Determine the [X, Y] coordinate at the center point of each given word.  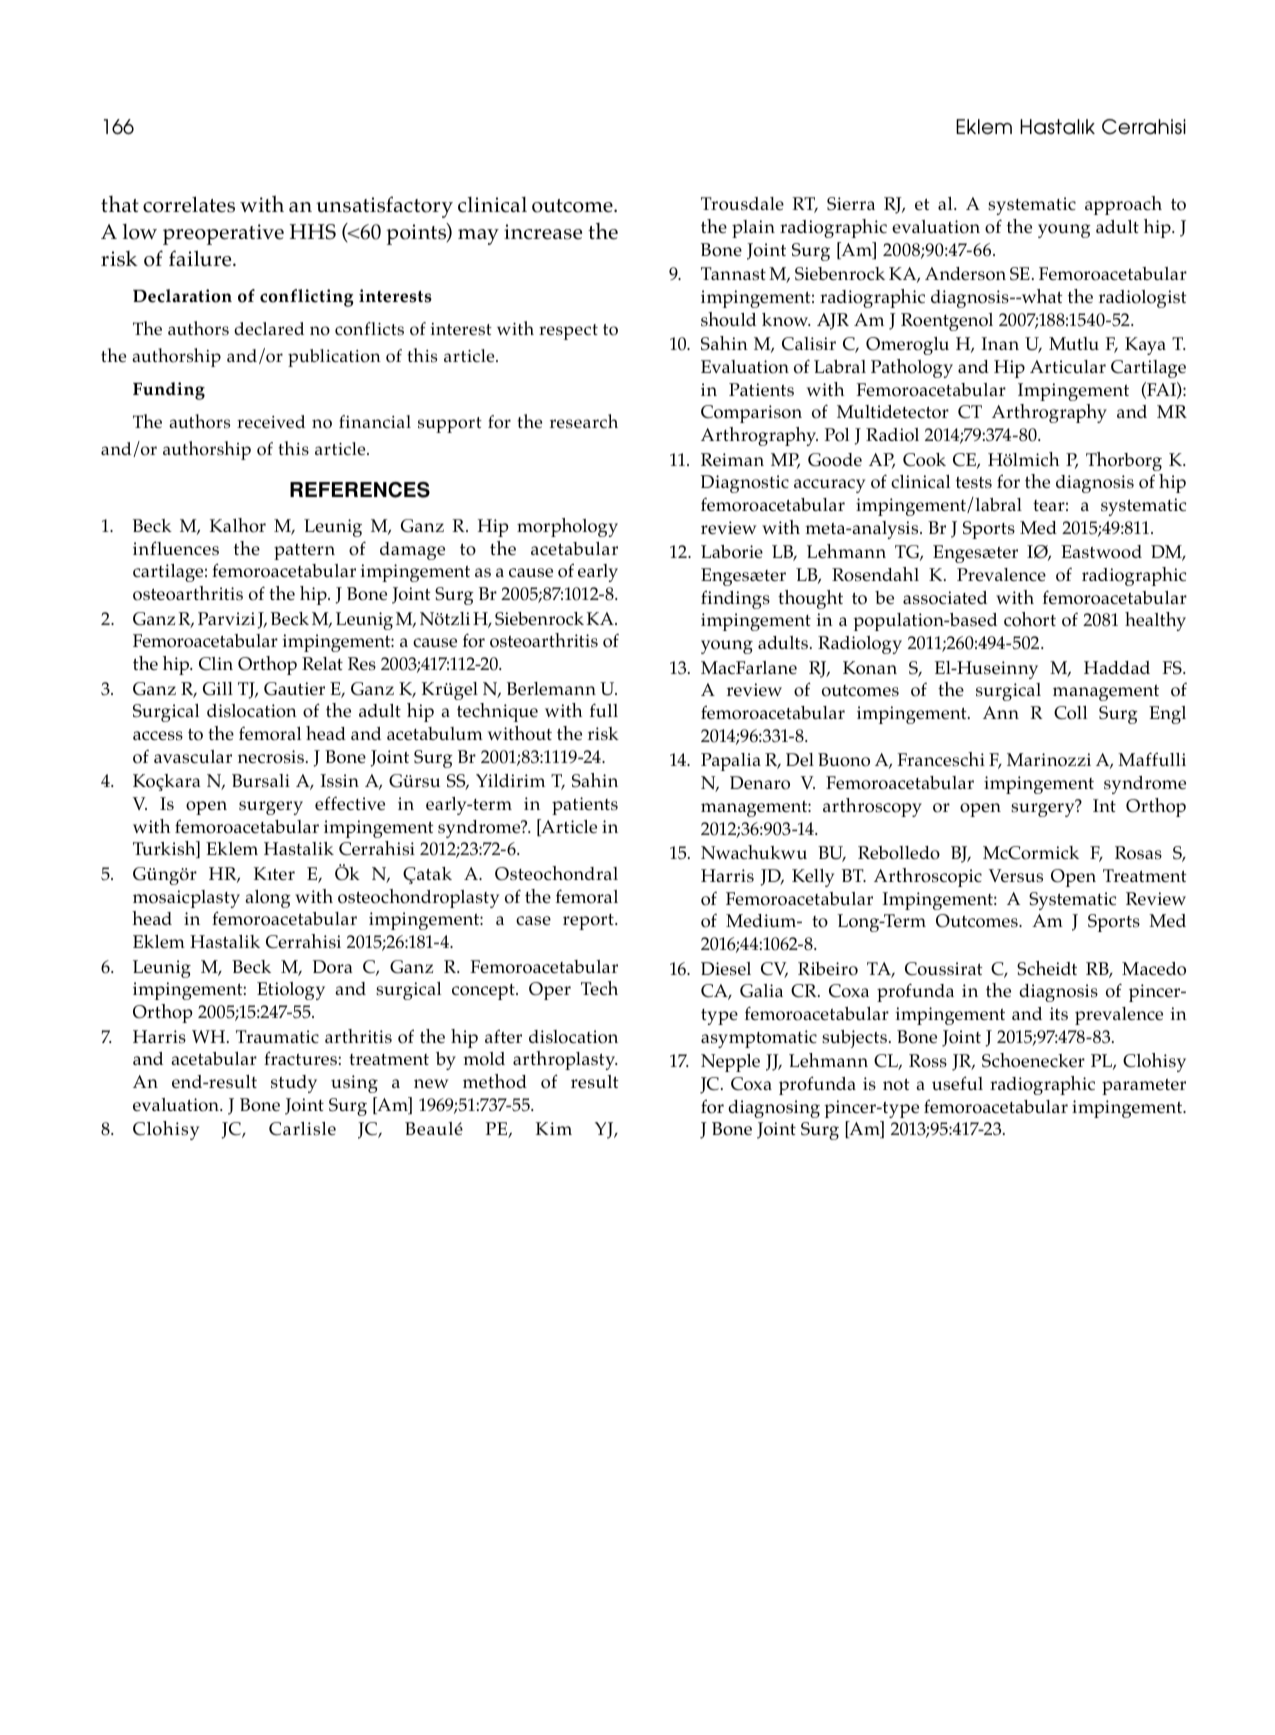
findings [735, 599]
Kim [554, 1128]
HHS [313, 232]
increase [543, 232]
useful [957, 1083]
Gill [218, 689]
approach [1123, 205]
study [294, 1084]
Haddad [1117, 667]
